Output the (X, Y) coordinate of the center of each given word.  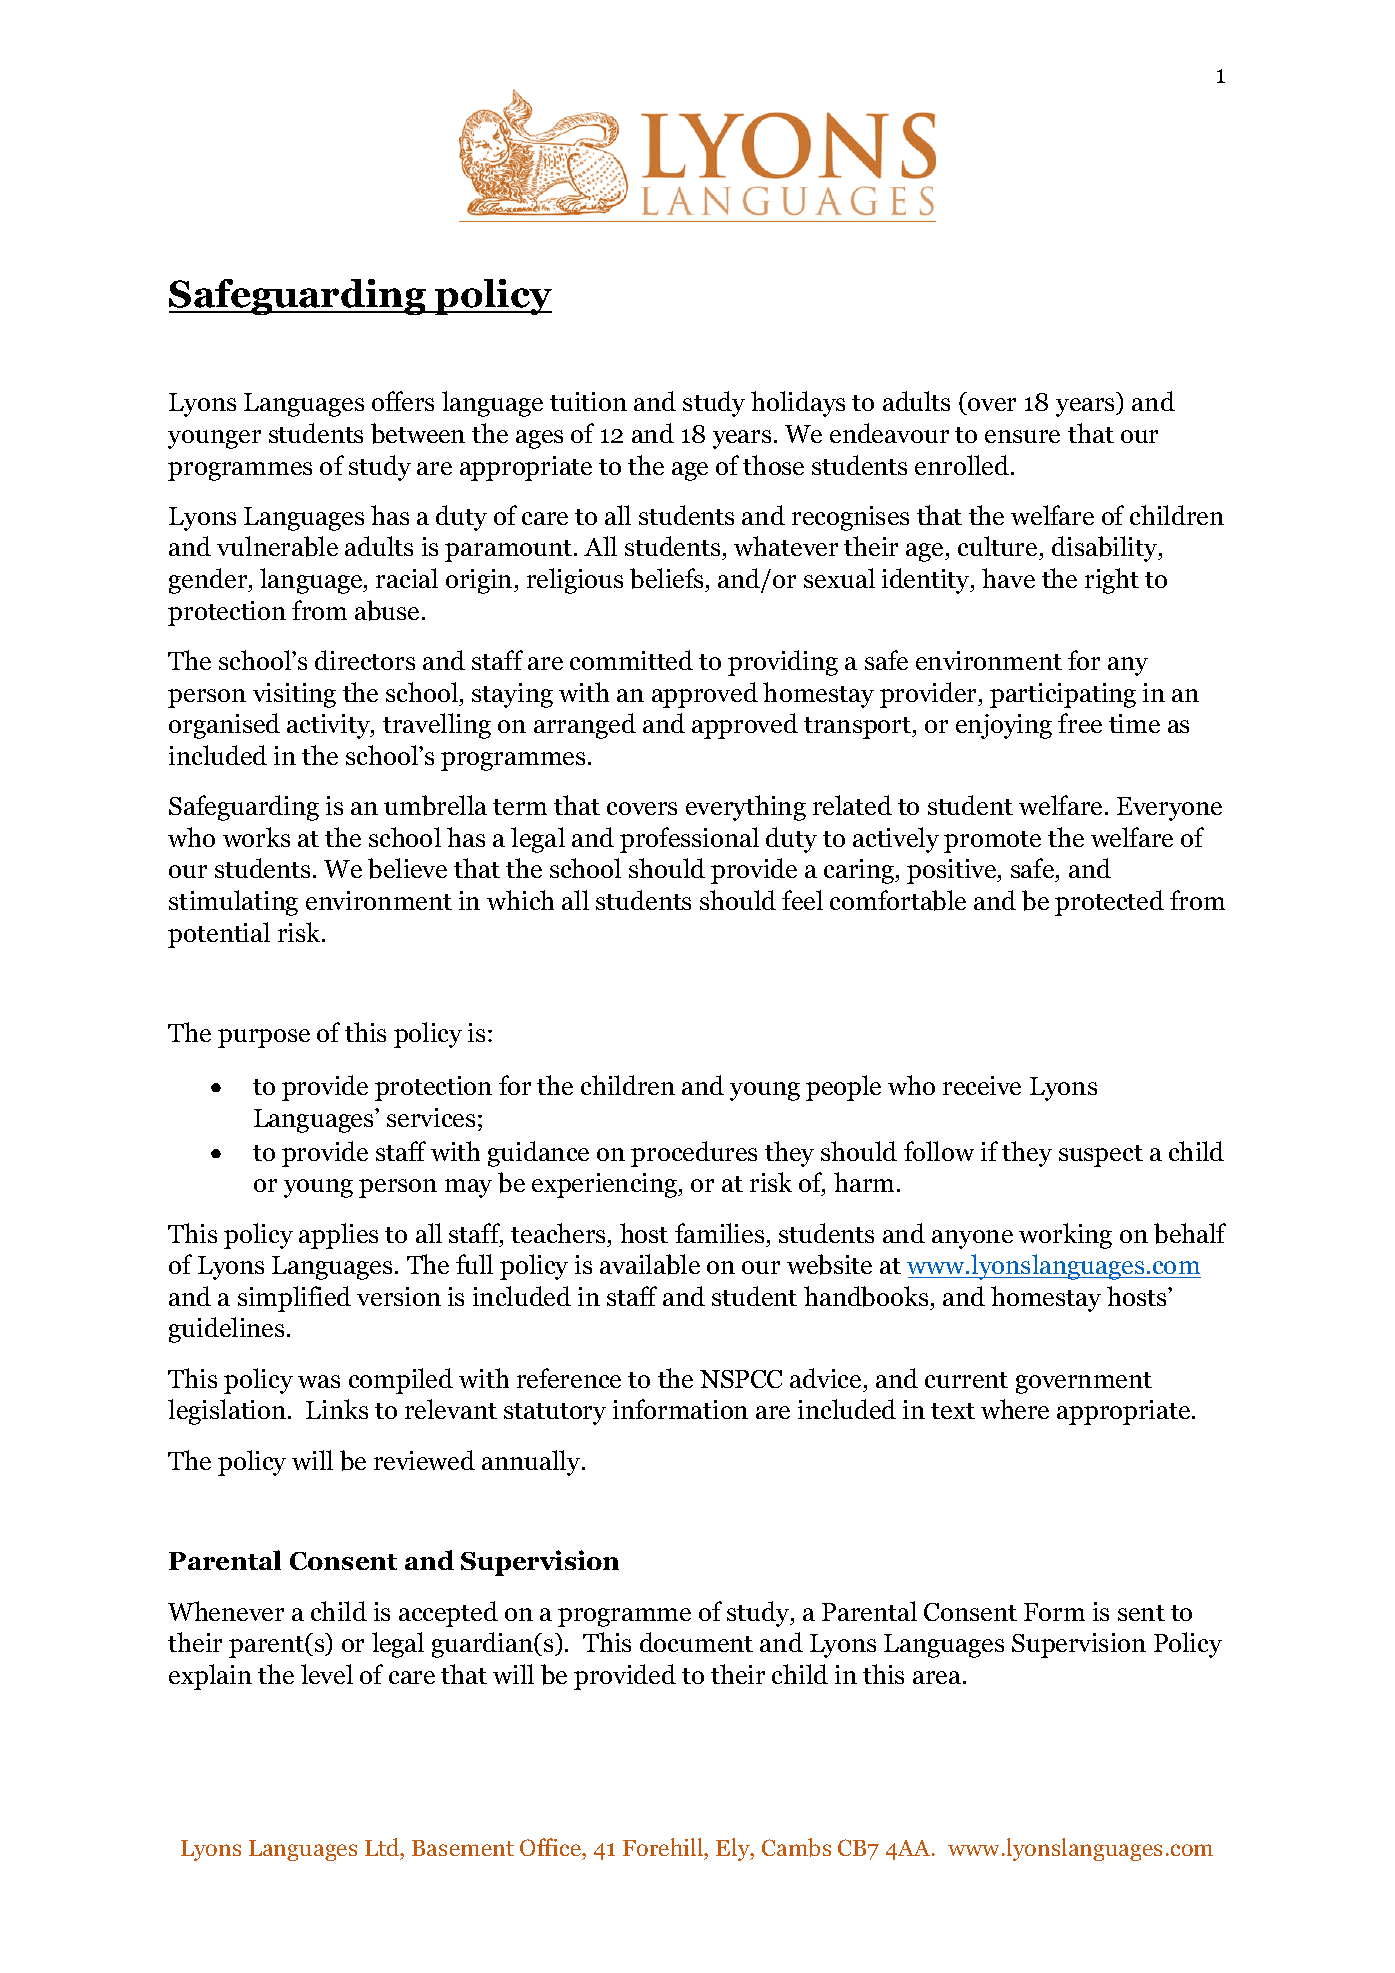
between (418, 433)
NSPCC (741, 1379)
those (773, 465)
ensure (1022, 436)
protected (1109, 903)
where (1015, 1409)
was (319, 1381)
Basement (463, 1848)
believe (407, 868)
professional (689, 840)
